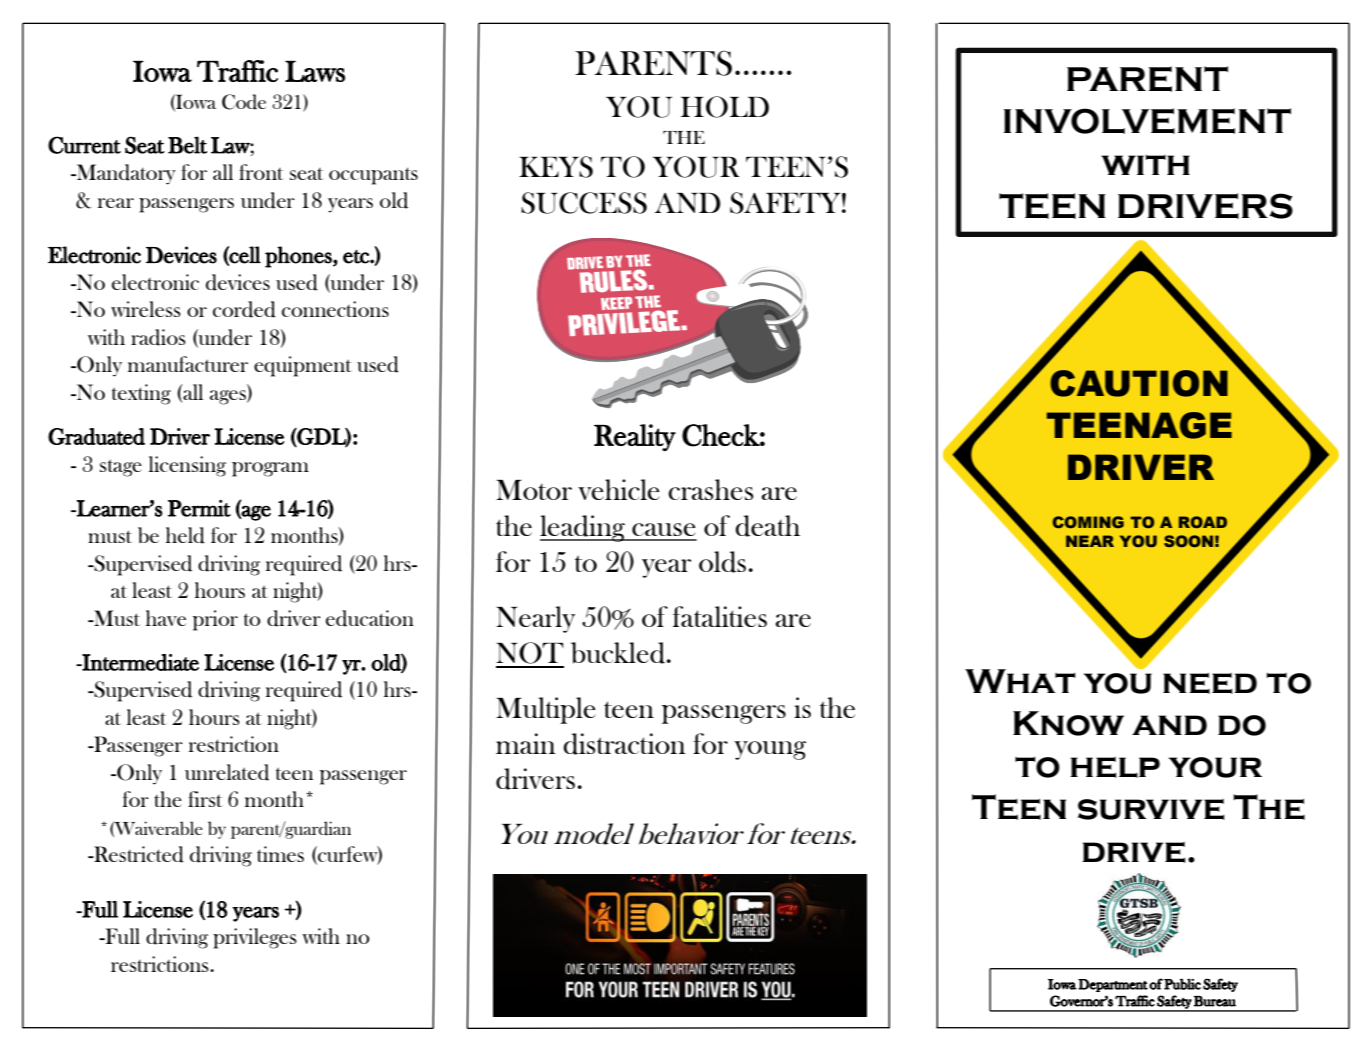 Image resolution: width=1368 pixels, height=1051 pixels. I want to click on CAUTION, so click(1139, 383).
